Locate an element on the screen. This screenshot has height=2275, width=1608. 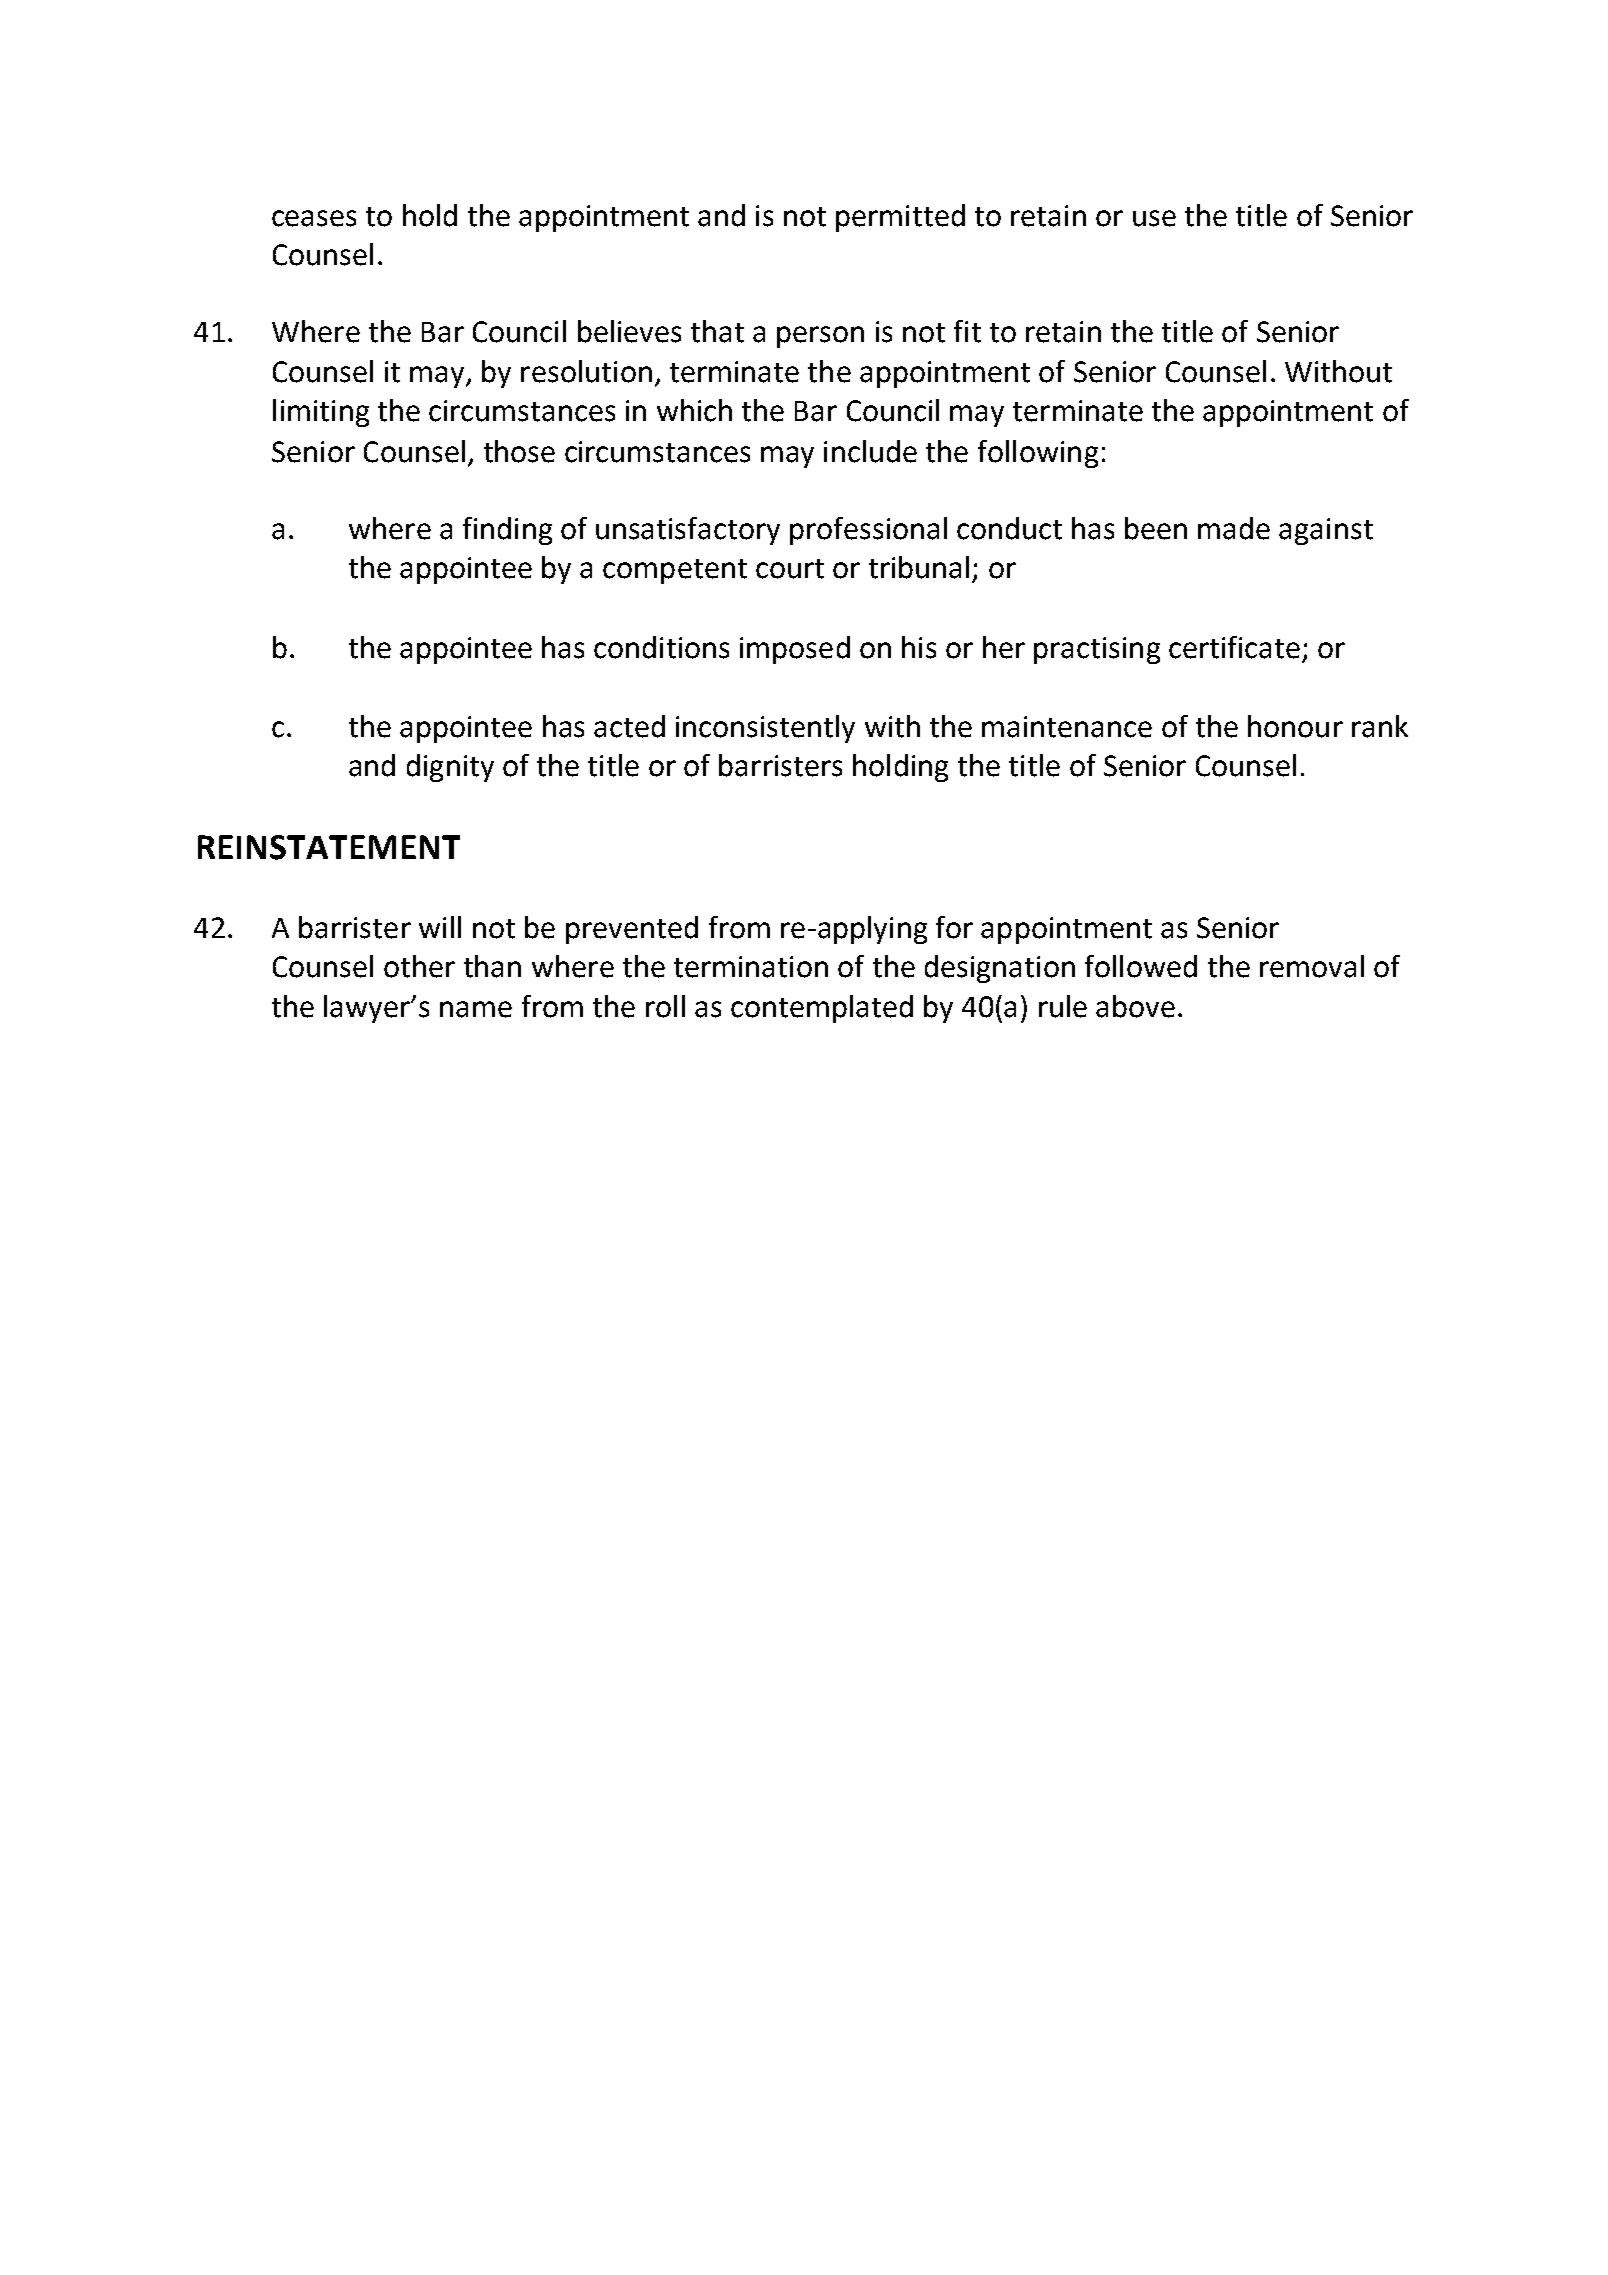
inconsistently is located at coordinates (765, 729).
